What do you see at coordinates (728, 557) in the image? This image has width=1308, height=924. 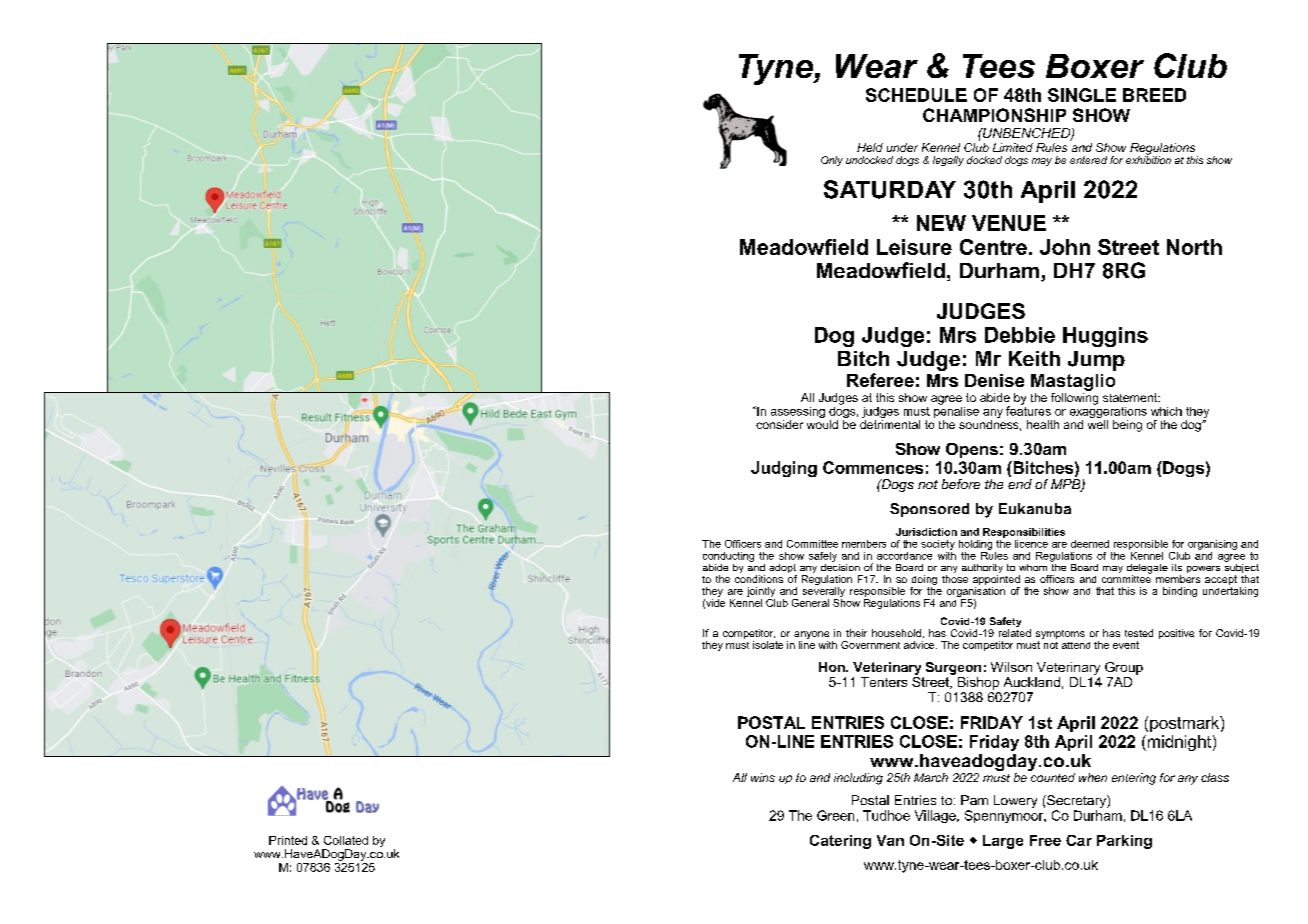 I see `conducting` at bounding box center [728, 557].
